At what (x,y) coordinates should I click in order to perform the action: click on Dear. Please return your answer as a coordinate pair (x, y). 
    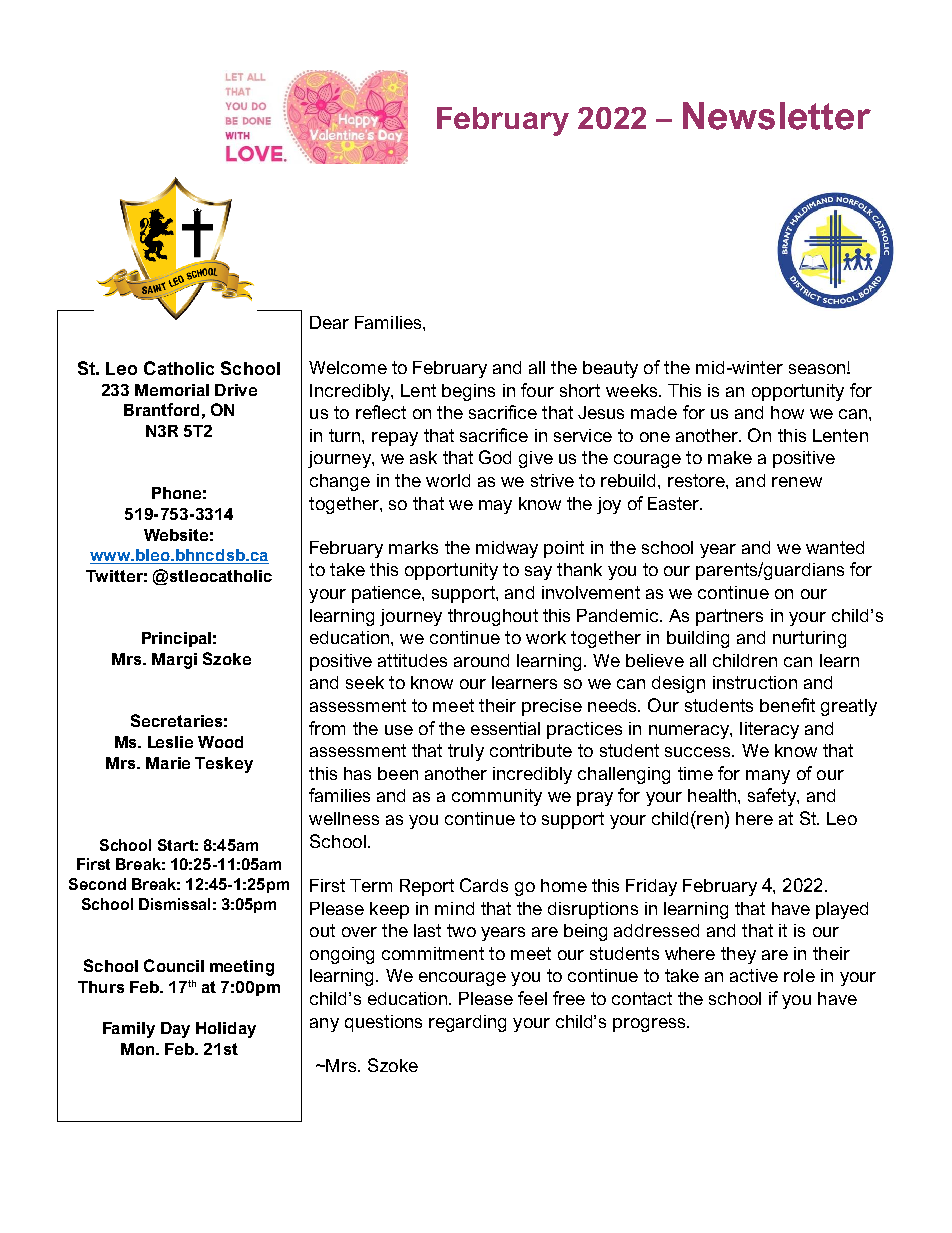
    Looking at the image, I should click on (329, 322).
